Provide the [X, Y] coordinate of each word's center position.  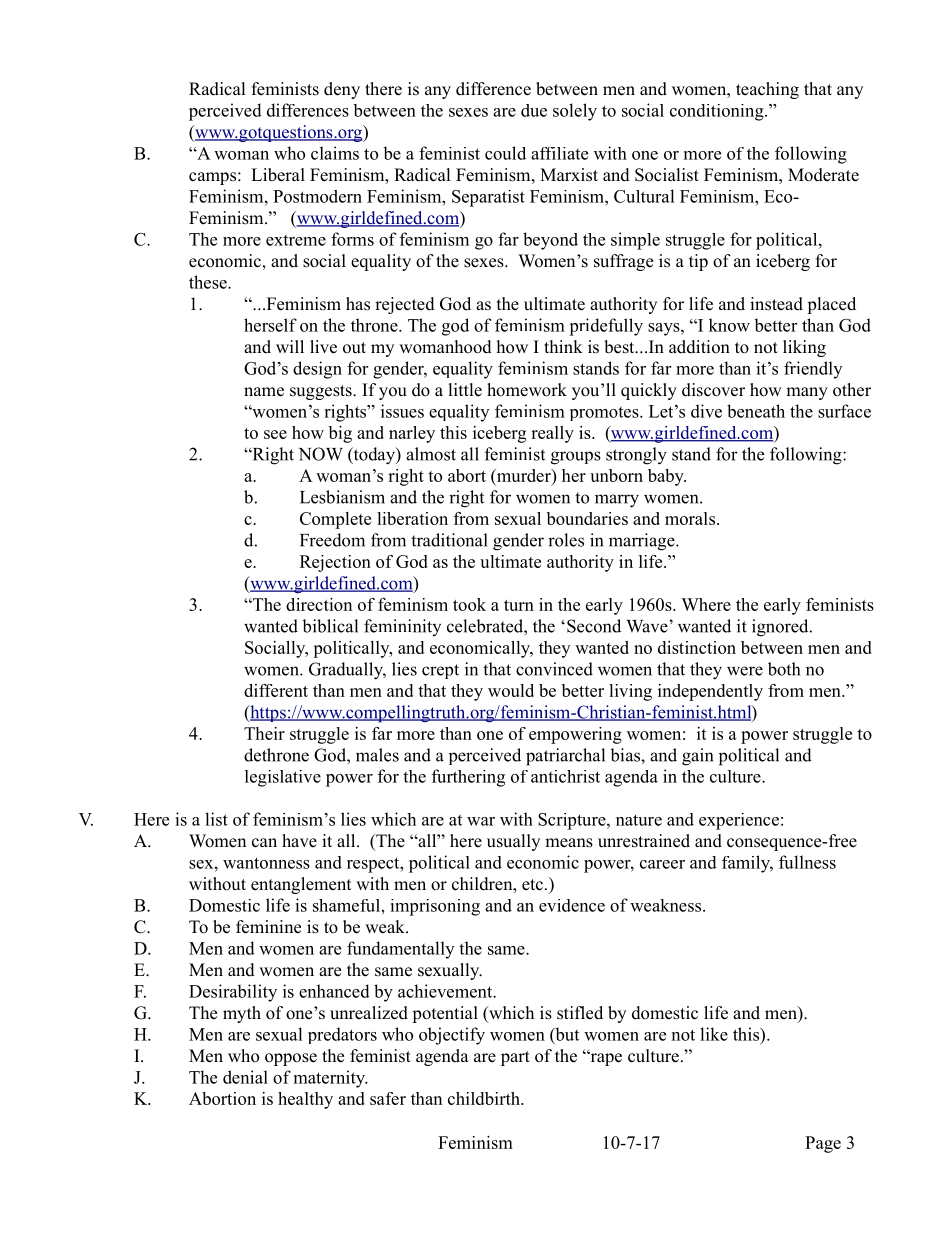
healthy [305, 1100]
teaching [767, 90]
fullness [807, 862]
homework [527, 390]
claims [335, 153]
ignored [781, 628]
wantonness [266, 863]
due [534, 110]
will [290, 346]
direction [319, 604]
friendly [813, 370]
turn [519, 605]
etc [532, 885]
